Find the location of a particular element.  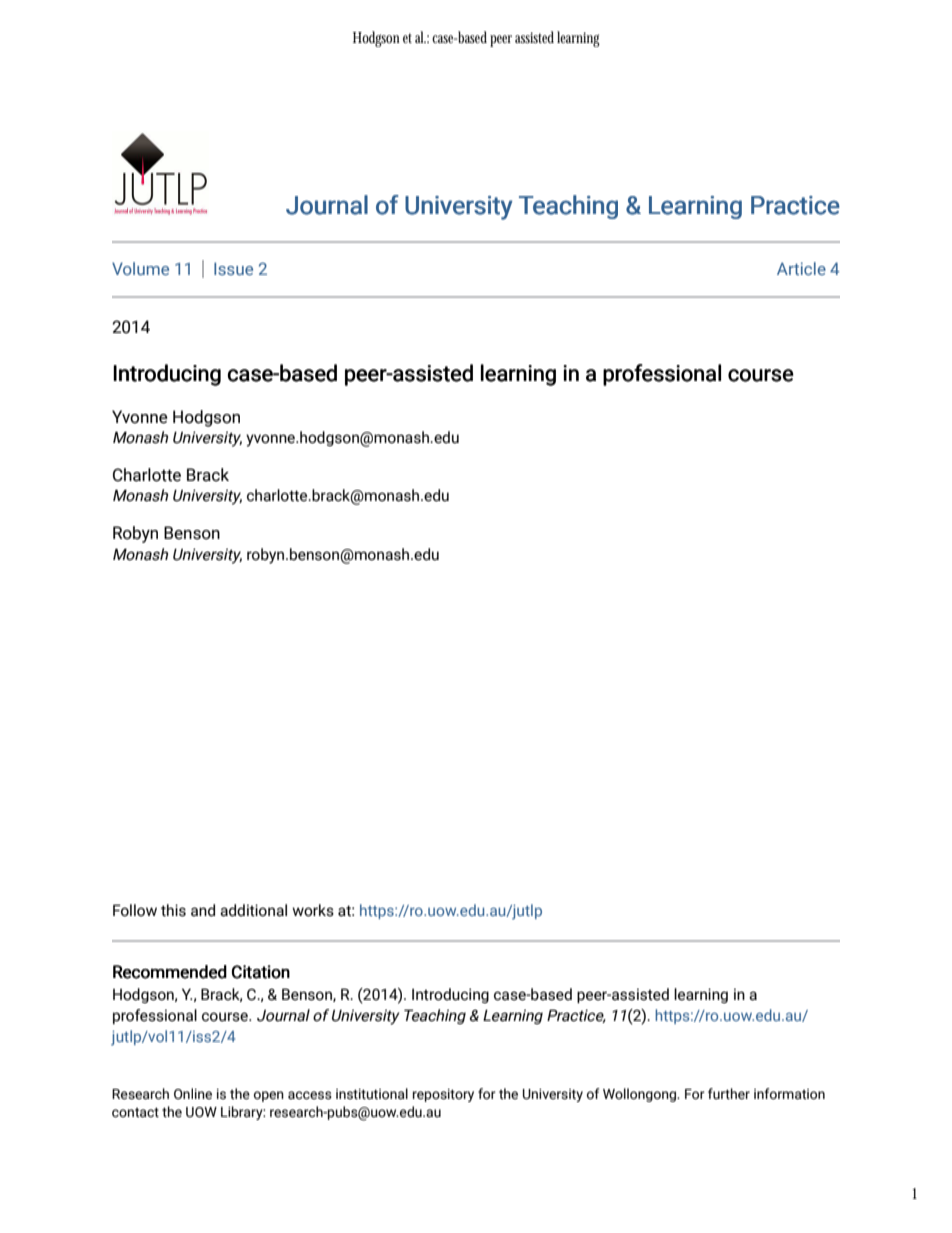

further is located at coordinates (729, 1094).
